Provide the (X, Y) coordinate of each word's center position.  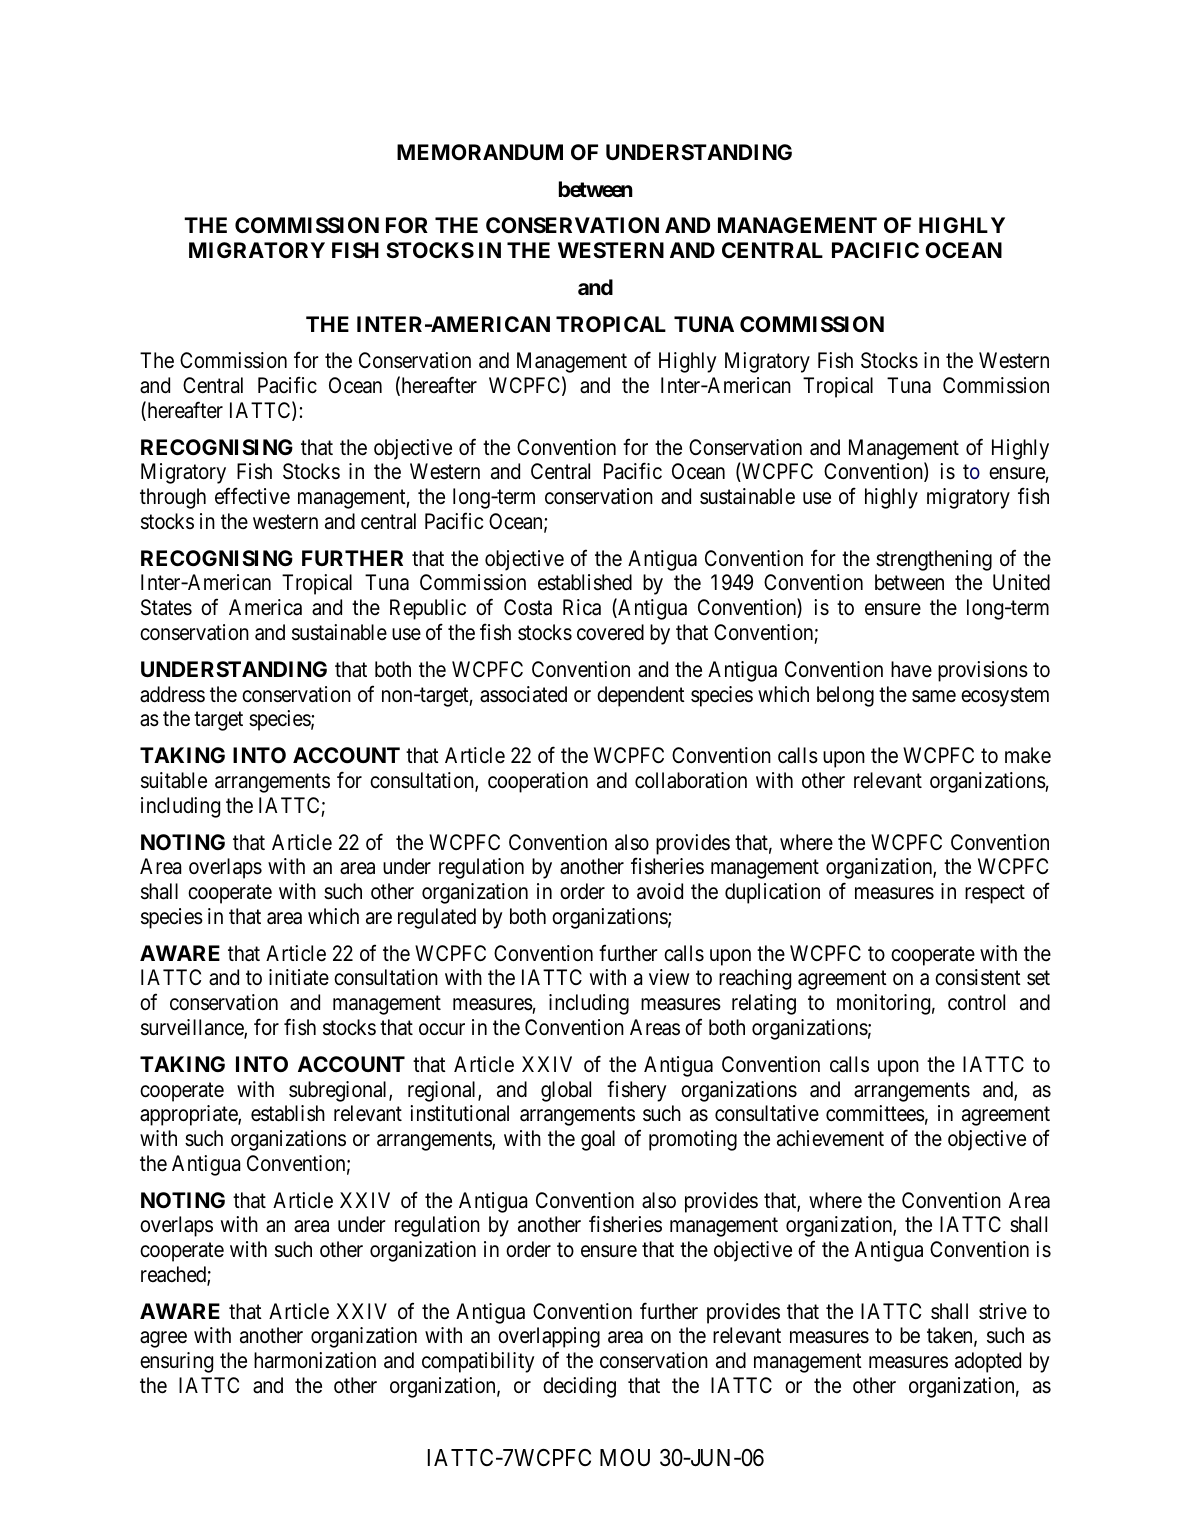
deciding (579, 1387)
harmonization (315, 1360)
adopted (988, 1362)
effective (252, 496)
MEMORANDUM (480, 152)
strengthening (934, 560)
